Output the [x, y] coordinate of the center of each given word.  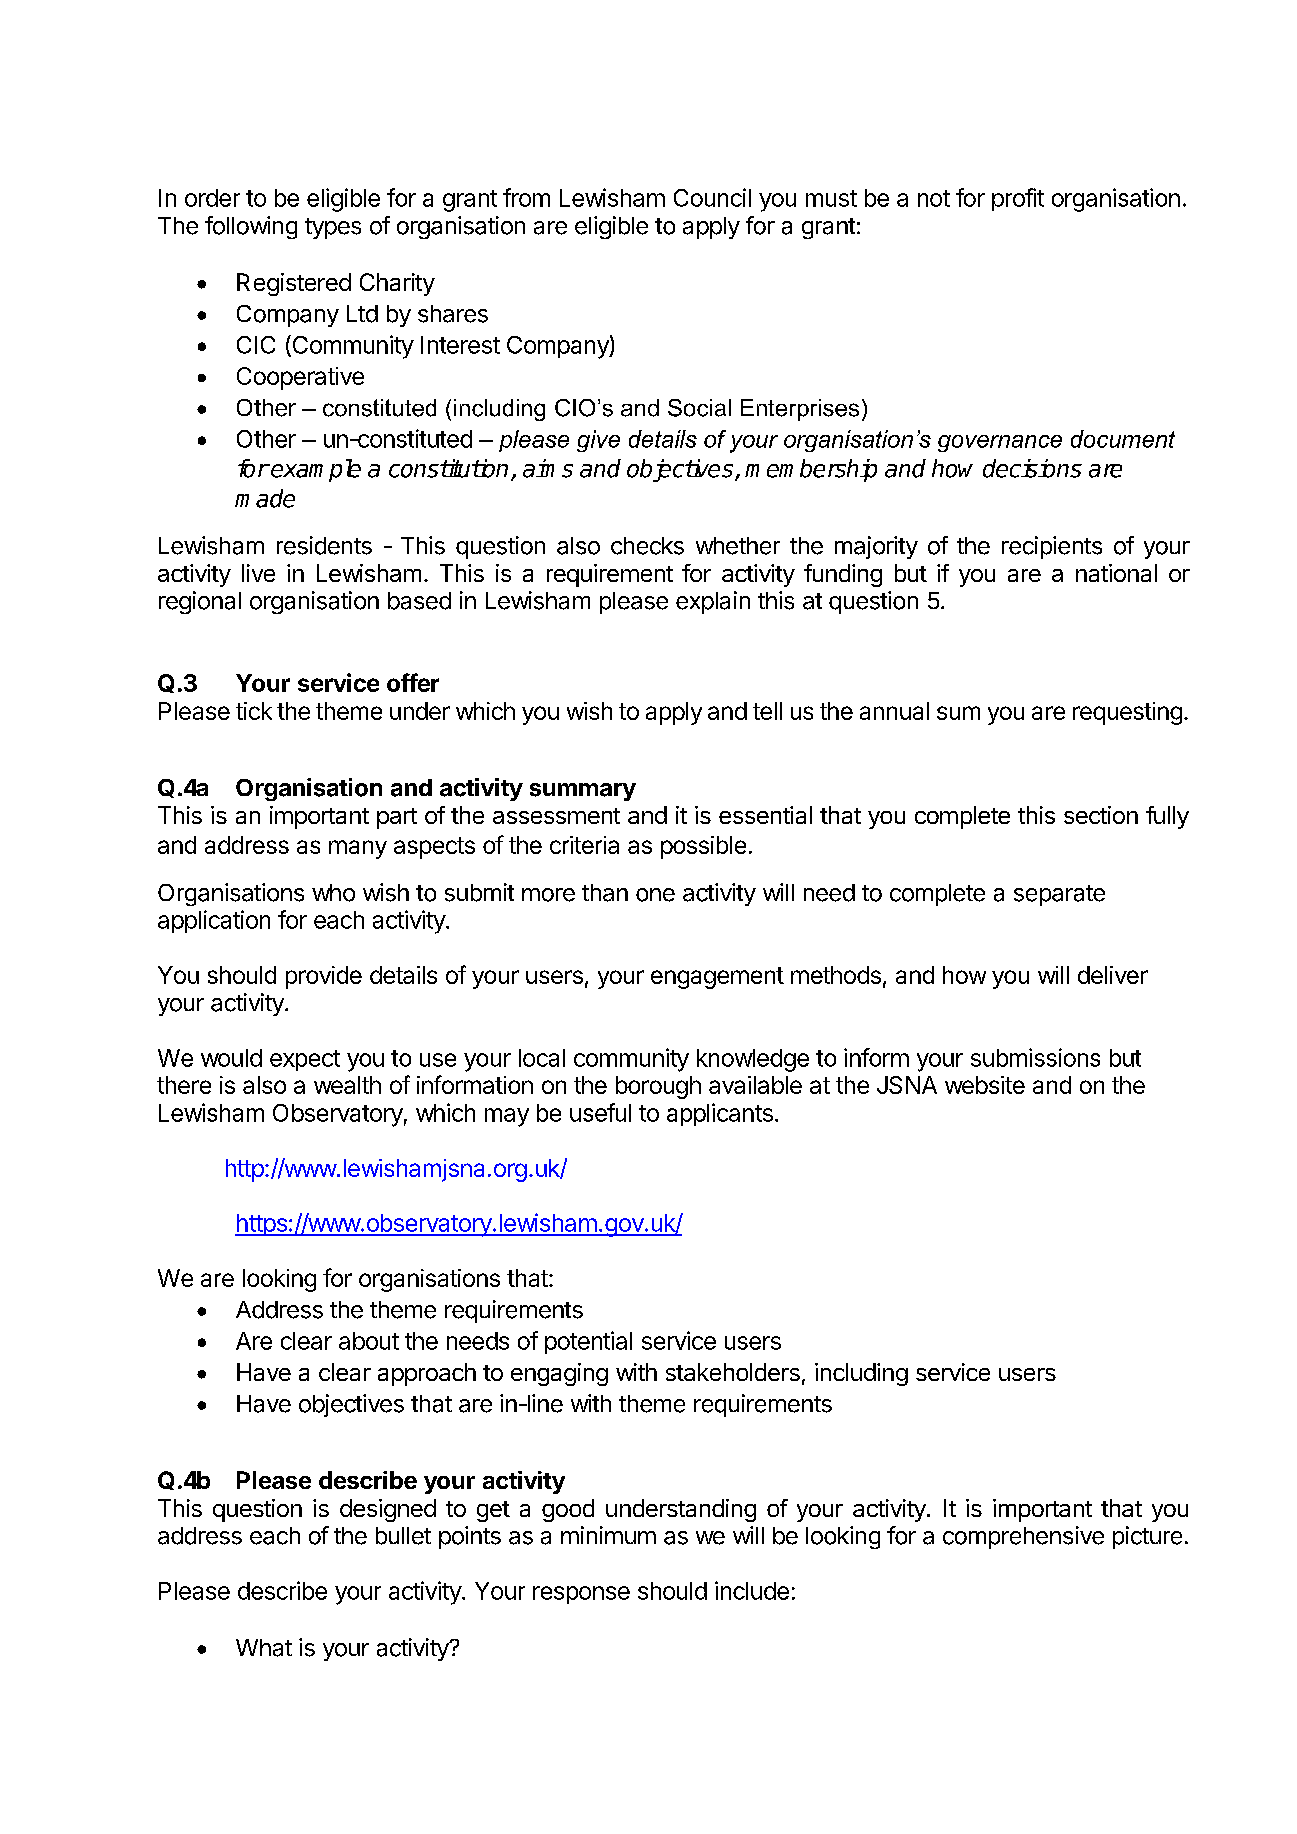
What [264, 1648]
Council [712, 197]
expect [305, 1060]
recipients [1052, 547]
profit [1018, 199]
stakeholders [733, 1372]
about [369, 1341]
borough [658, 1087]
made [265, 498]
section [1101, 815]
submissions [1035, 1057]
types [333, 228]
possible [703, 847]
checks [647, 546]
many [358, 849]
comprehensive [1023, 1537]
